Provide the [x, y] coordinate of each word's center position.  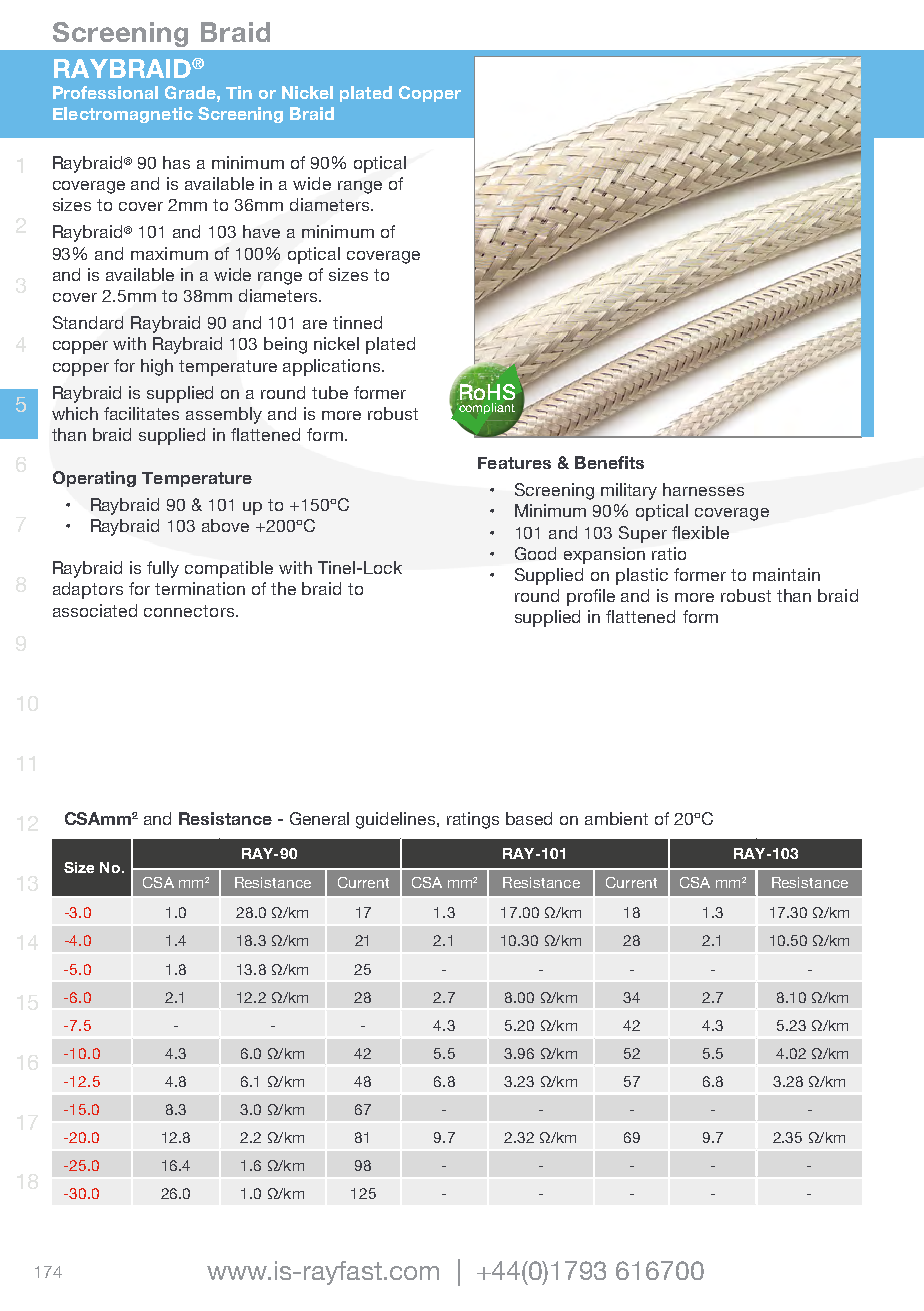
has [176, 162]
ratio [669, 553]
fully [163, 569]
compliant [486, 408]
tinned [357, 322]
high [157, 367]
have [261, 231]
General [319, 818]
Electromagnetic [123, 115]
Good [535, 553]
